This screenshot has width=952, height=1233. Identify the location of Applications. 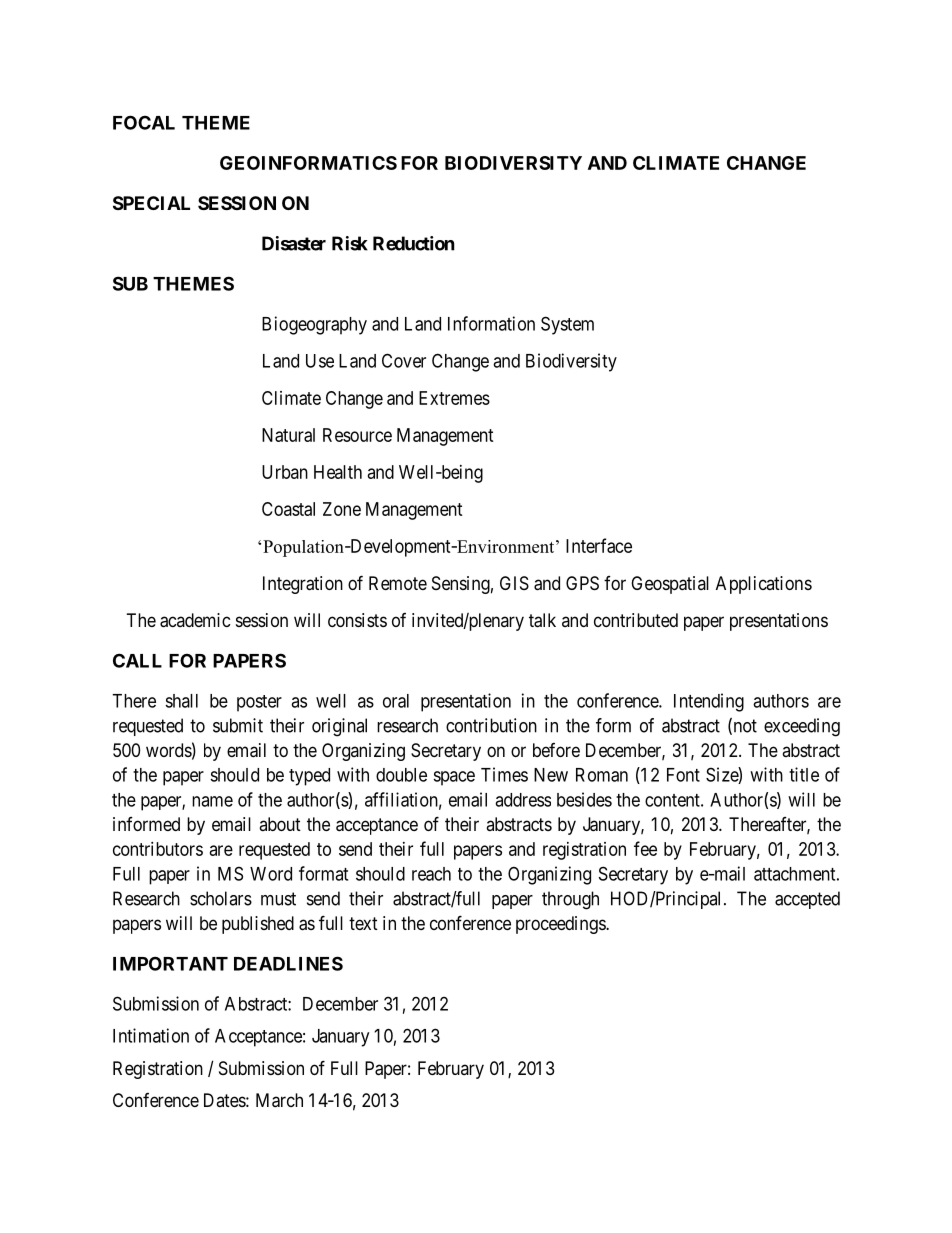
(764, 585).
